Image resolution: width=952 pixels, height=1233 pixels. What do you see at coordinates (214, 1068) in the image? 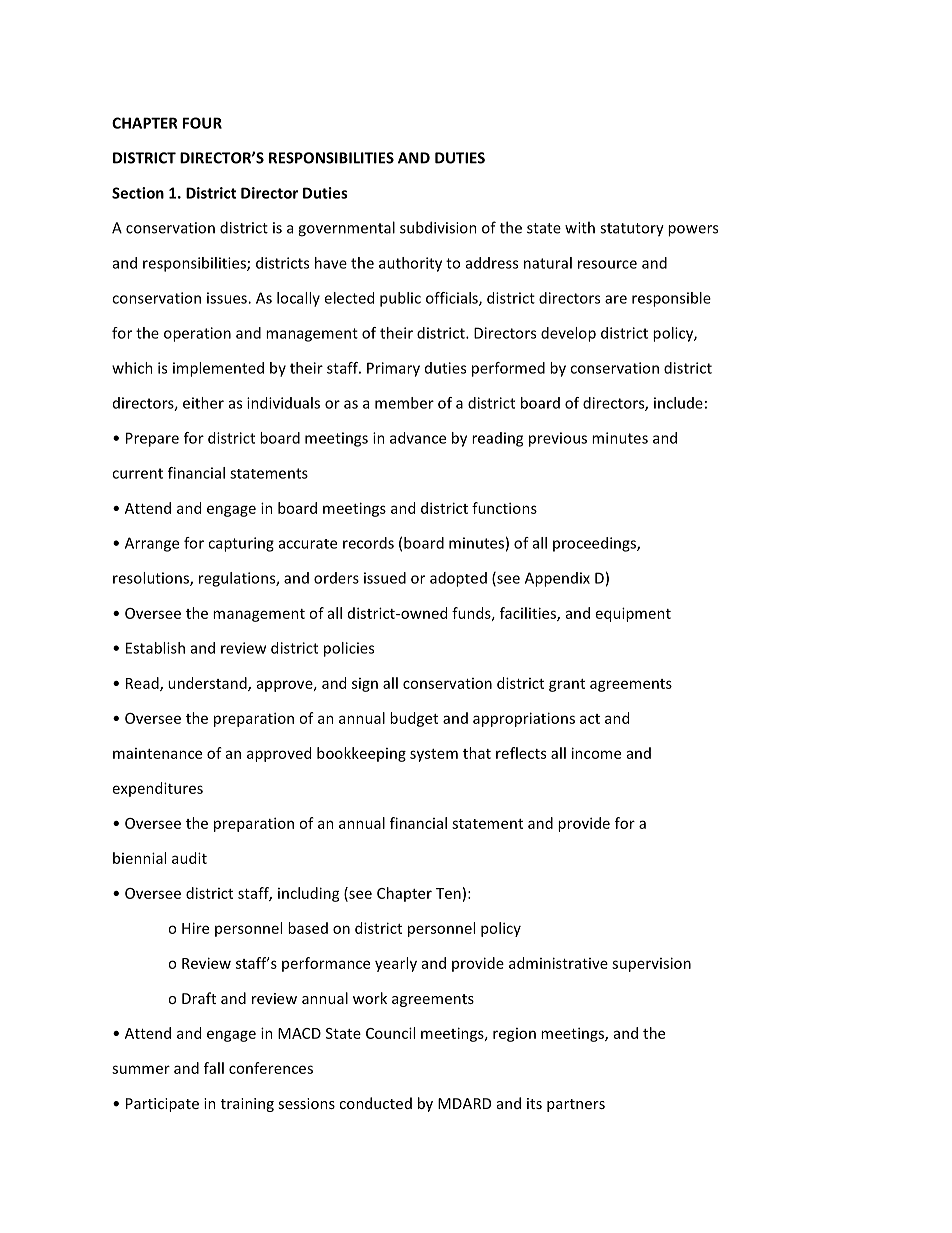
I see `fall` at bounding box center [214, 1068].
